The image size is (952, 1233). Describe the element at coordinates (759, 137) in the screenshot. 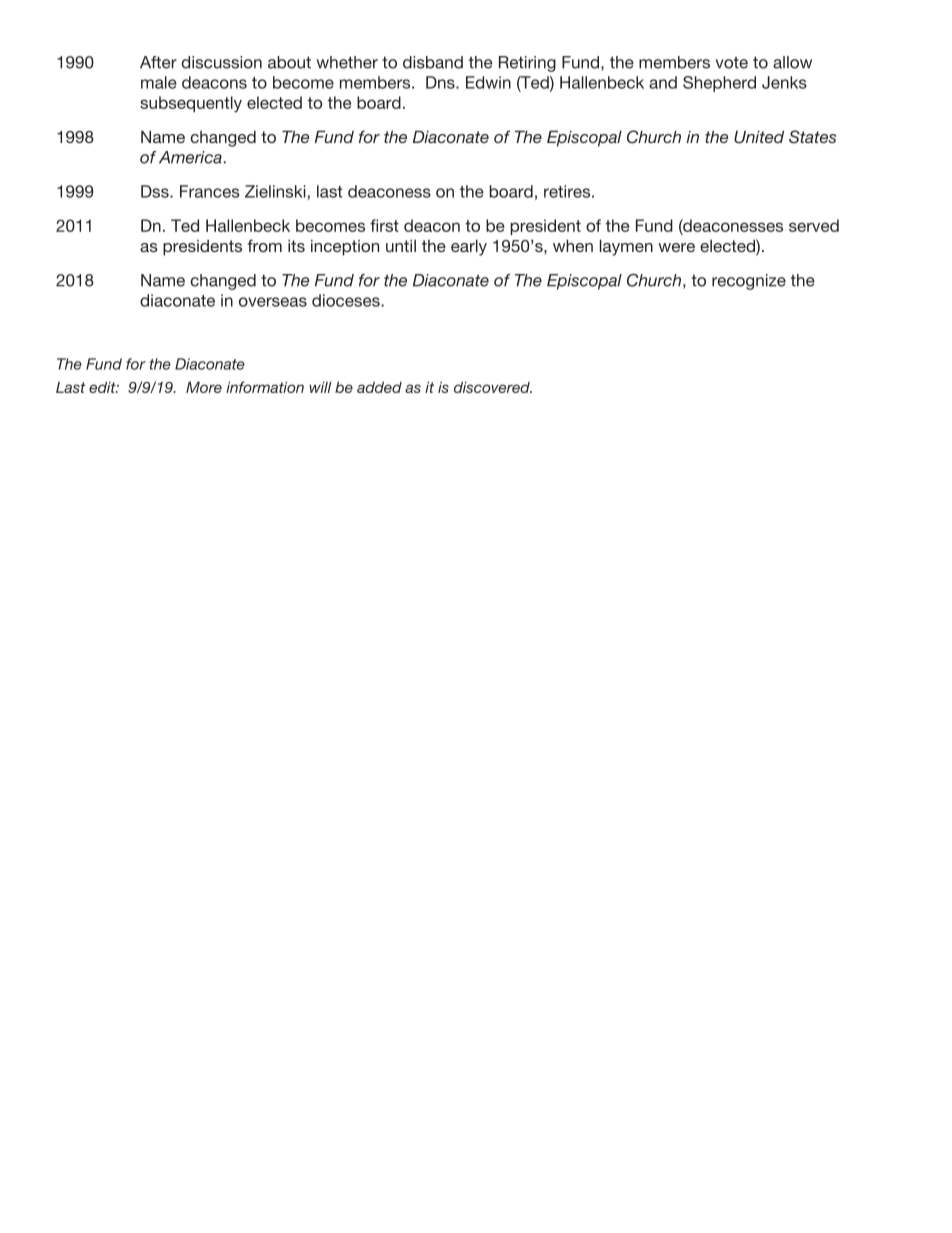

I see `United` at that location.
